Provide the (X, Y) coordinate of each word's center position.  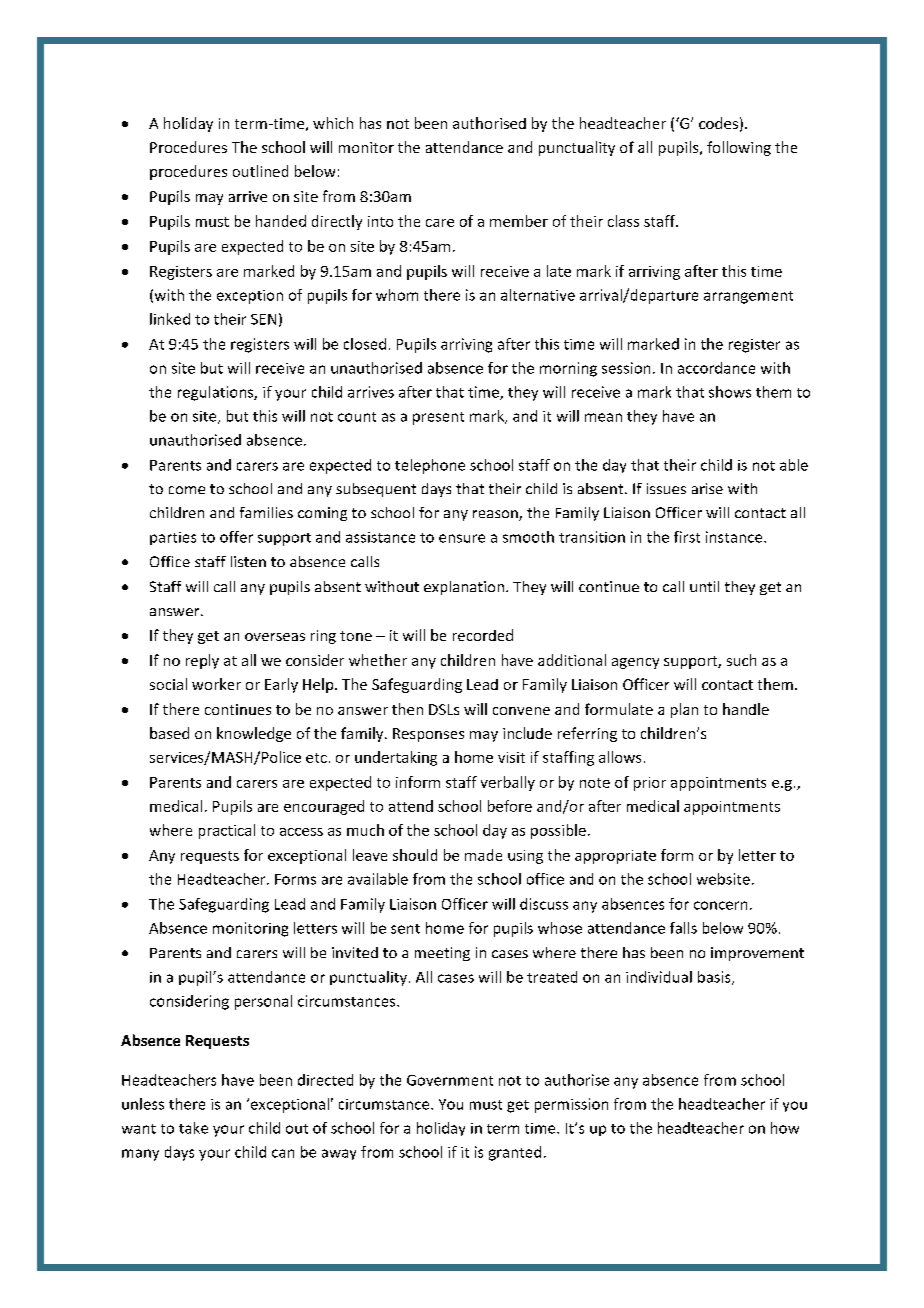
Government (450, 1080)
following (739, 148)
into (380, 221)
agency (635, 663)
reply (202, 661)
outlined (260, 171)
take (193, 1128)
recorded (483, 635)
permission (571, 1105)
